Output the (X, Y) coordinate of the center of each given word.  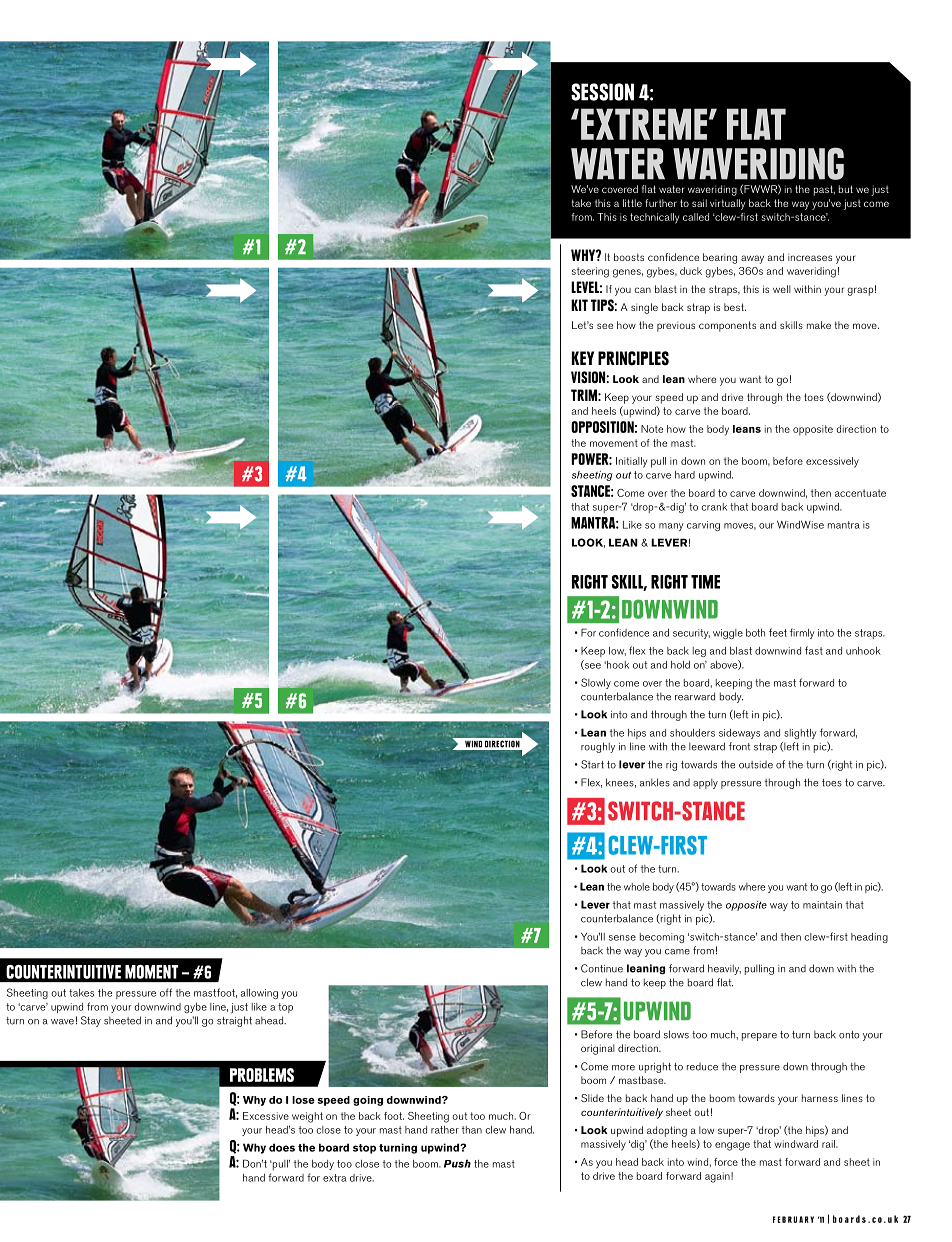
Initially (631, 462)
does (282, 1147)
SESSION (602, 92)
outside (756, 765)
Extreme (644, 124)
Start (592, 764)
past (824, 190)
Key (582, 358)
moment (151, 972)
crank (714, 507)
